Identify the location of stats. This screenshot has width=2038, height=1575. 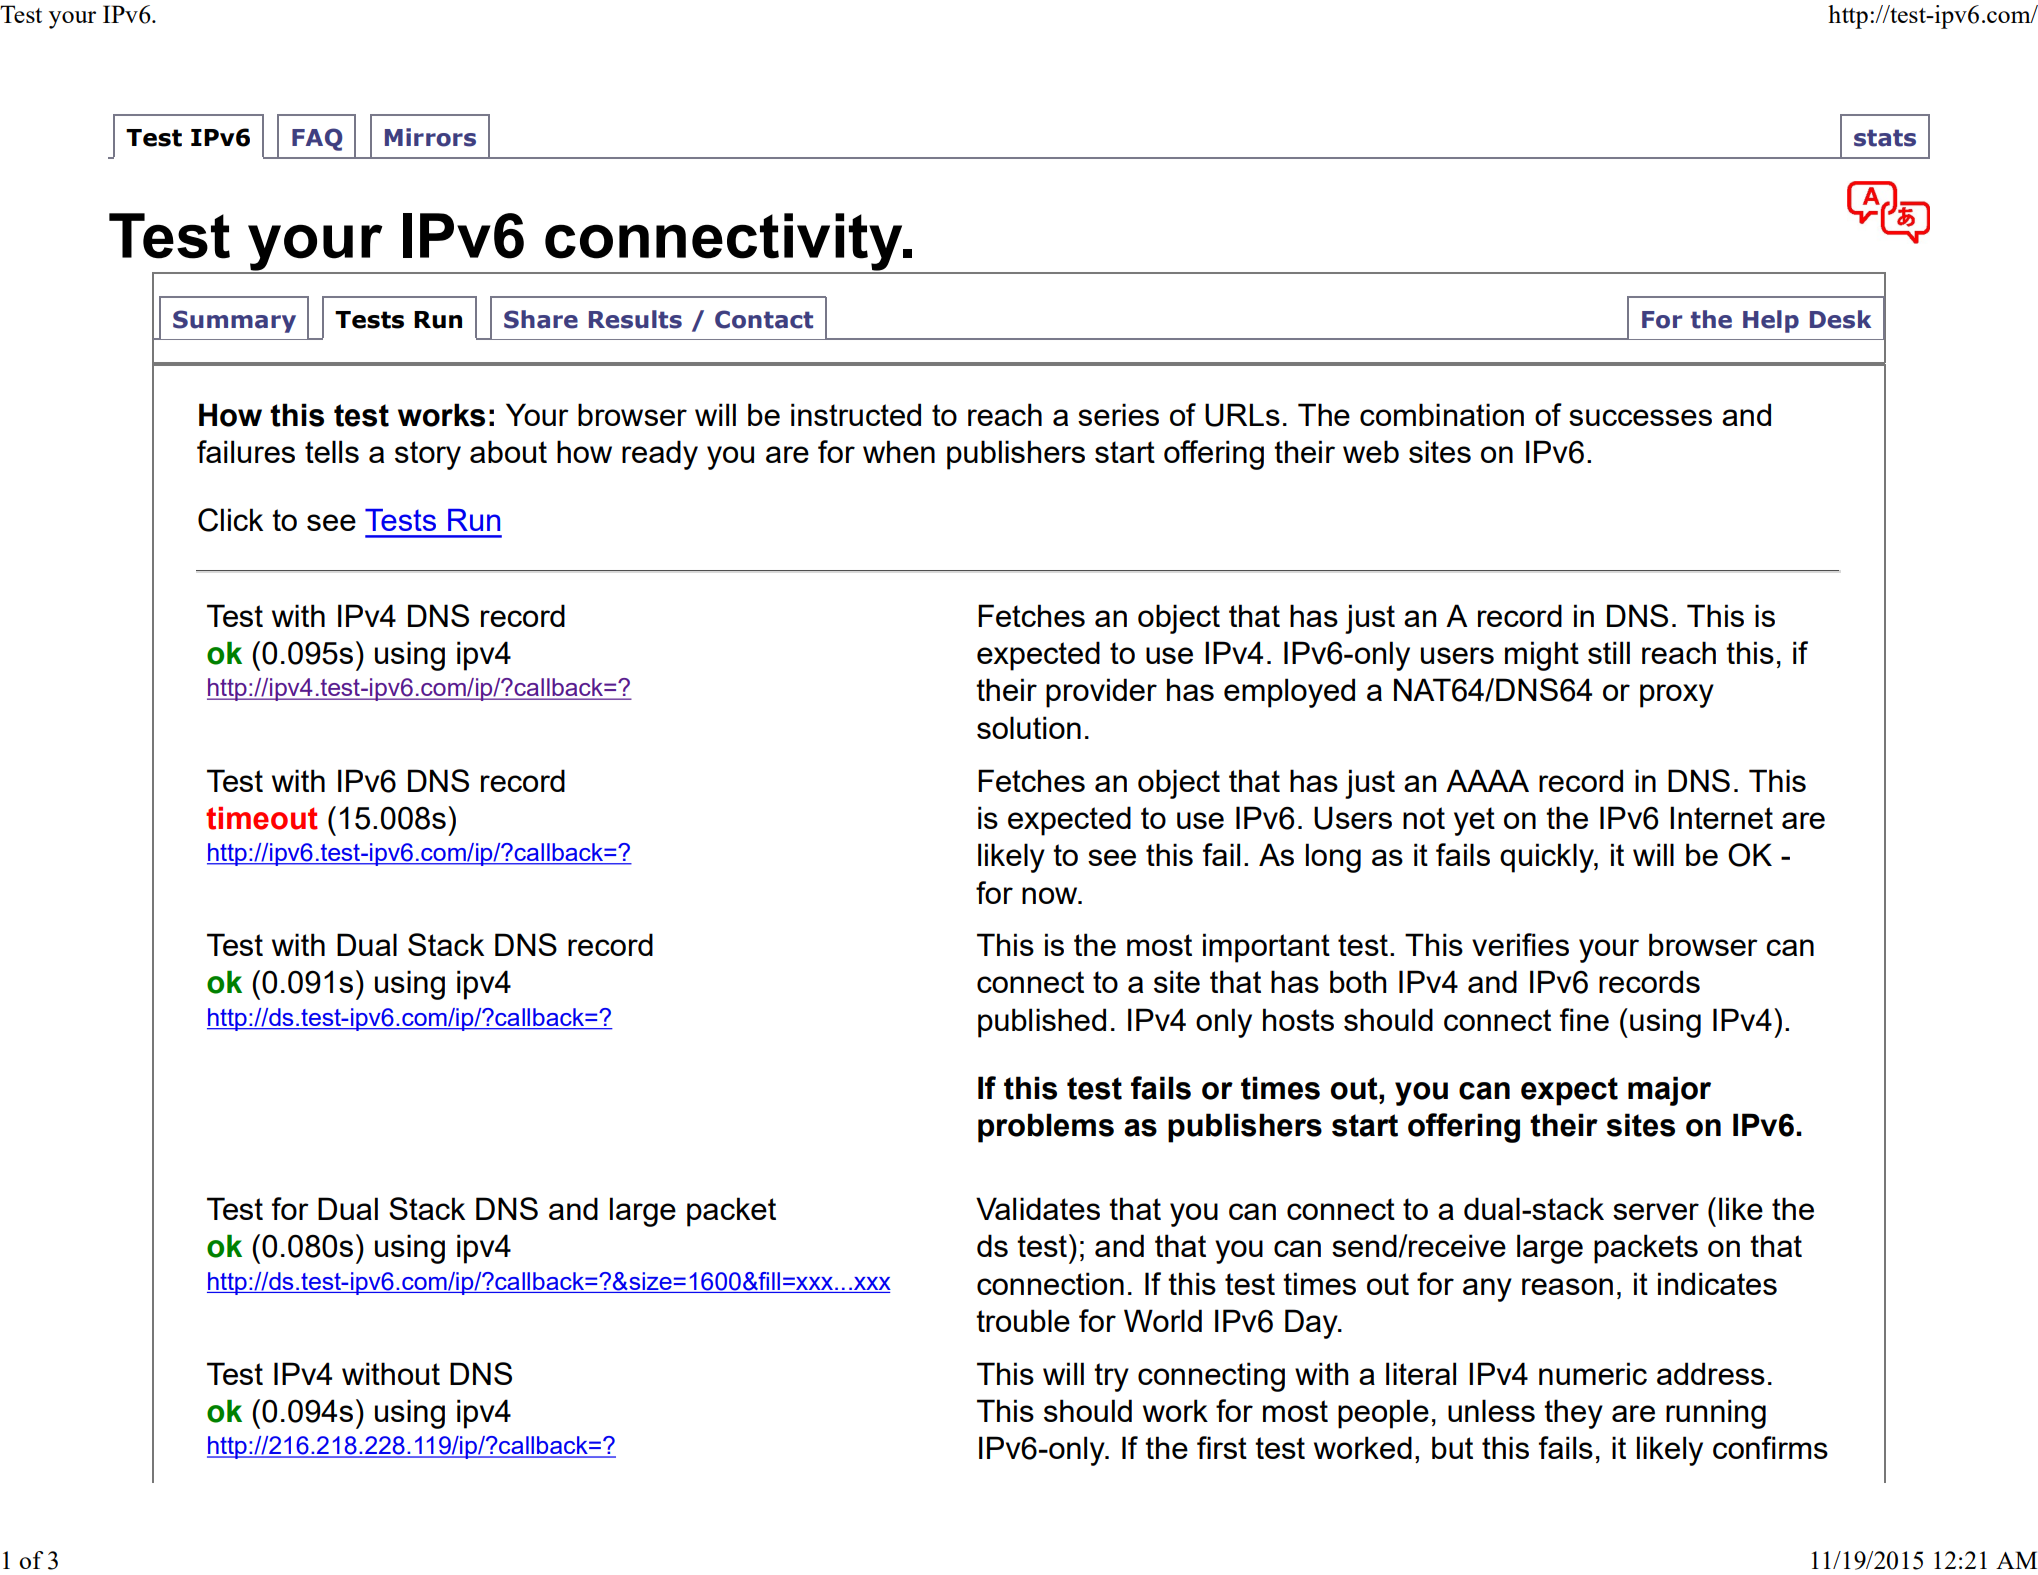
(1885, 138).
